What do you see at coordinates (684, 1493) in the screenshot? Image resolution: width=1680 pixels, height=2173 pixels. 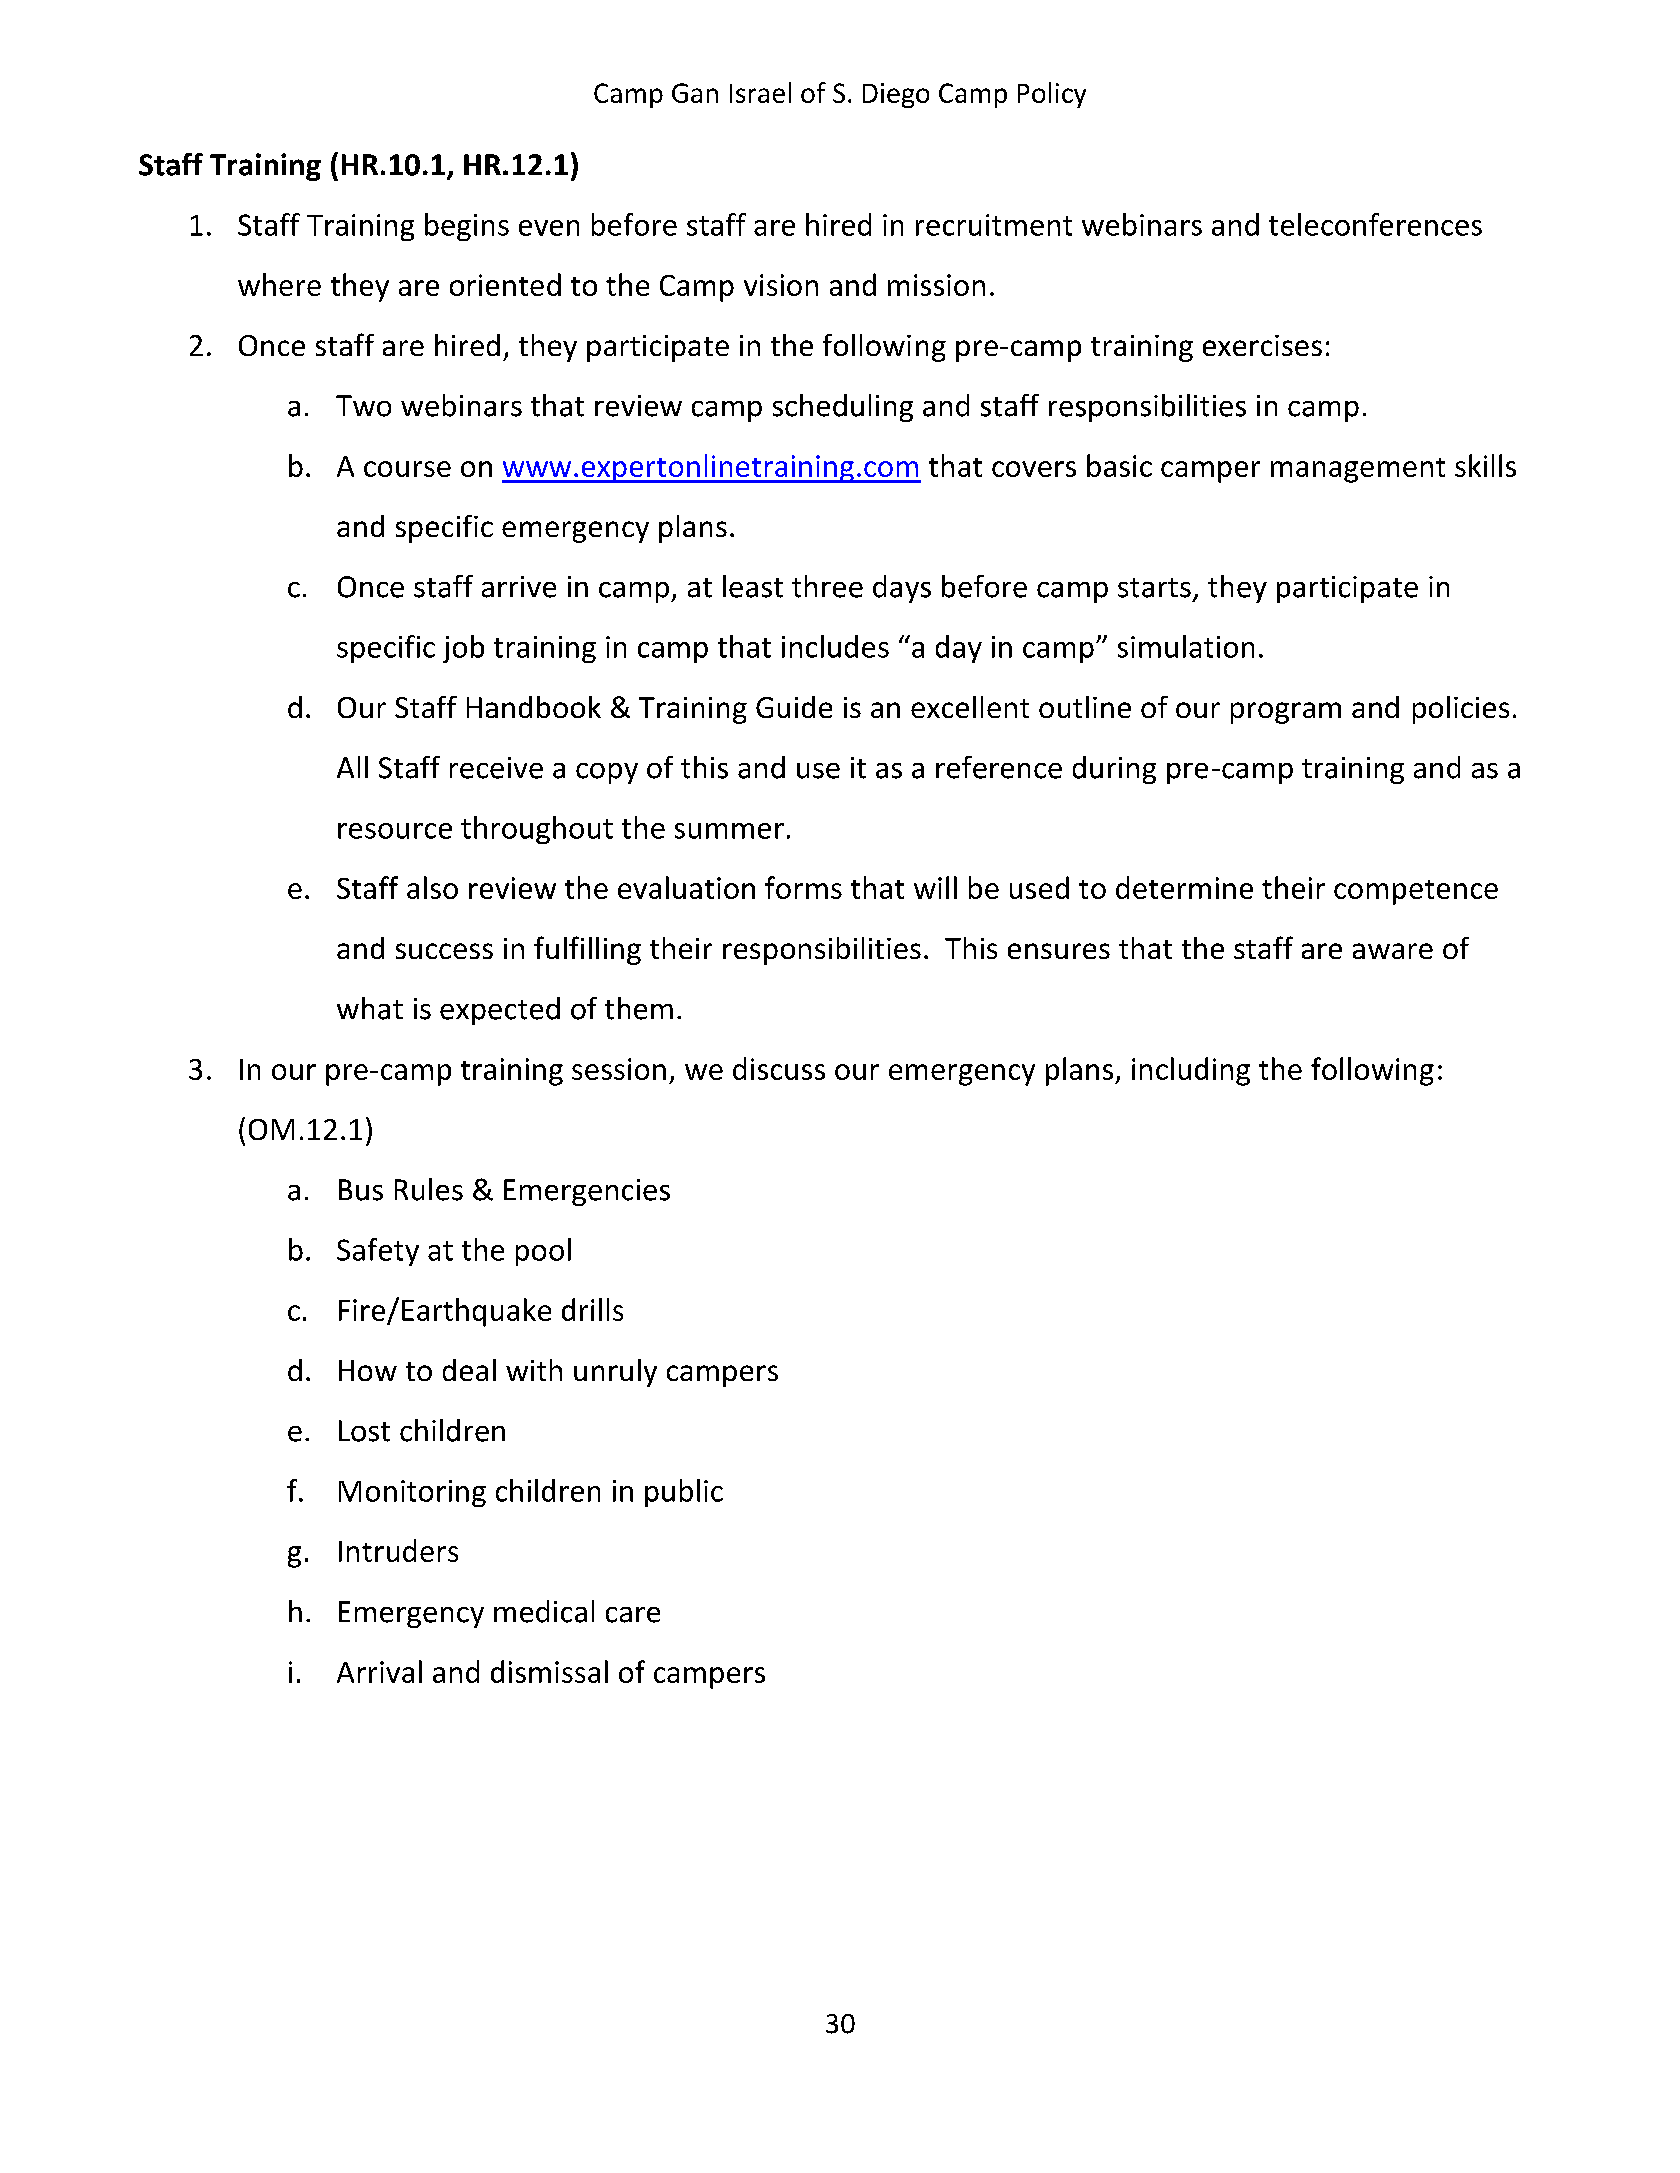 I see `public` at bounding box center [684, 1493].
